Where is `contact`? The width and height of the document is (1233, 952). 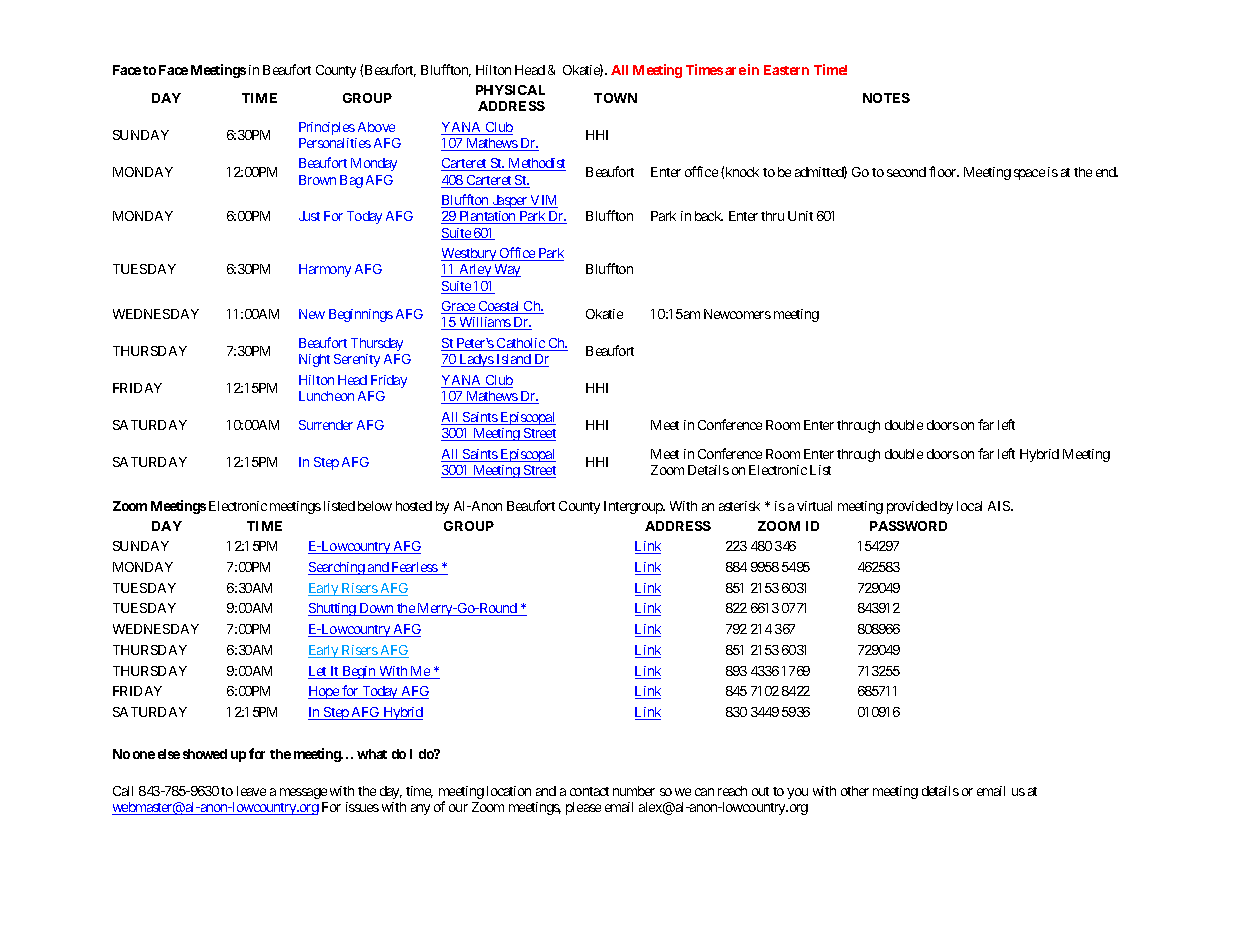
contact is located at coordinates (589, 791).
